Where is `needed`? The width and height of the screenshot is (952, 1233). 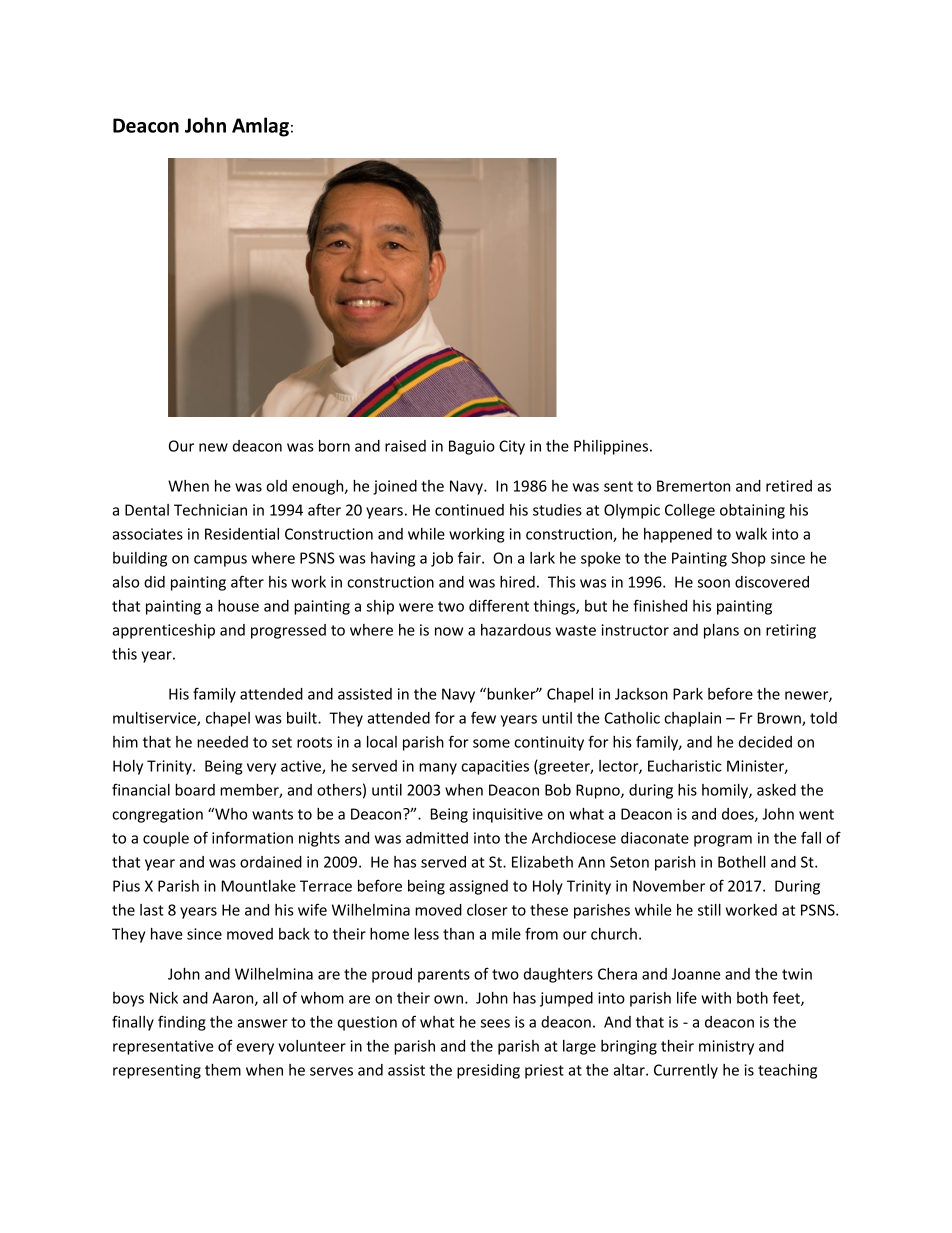 needed is located at coordinates (222, 742).
